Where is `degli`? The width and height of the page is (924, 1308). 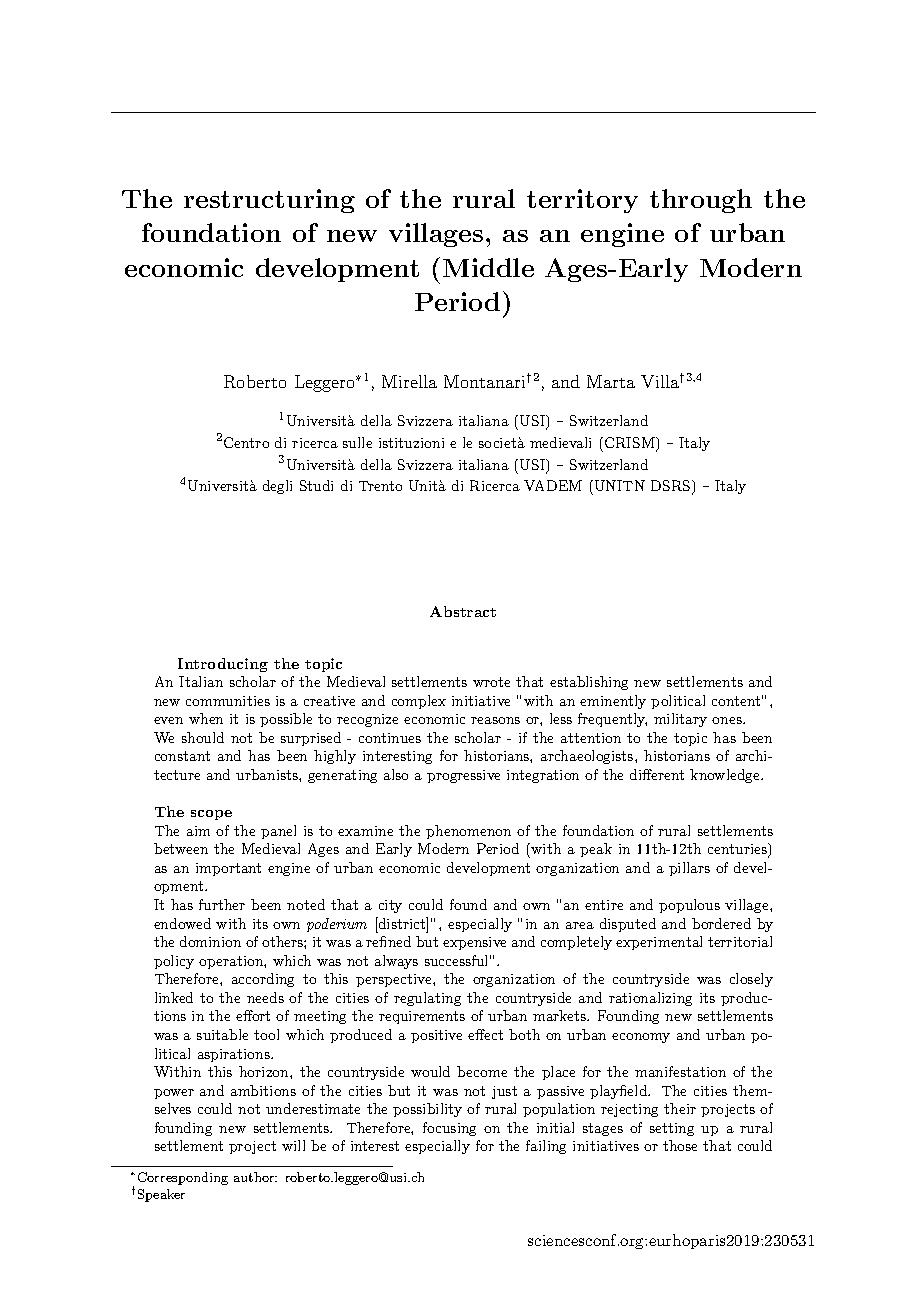 degli is located at coordinates (277, 487).
